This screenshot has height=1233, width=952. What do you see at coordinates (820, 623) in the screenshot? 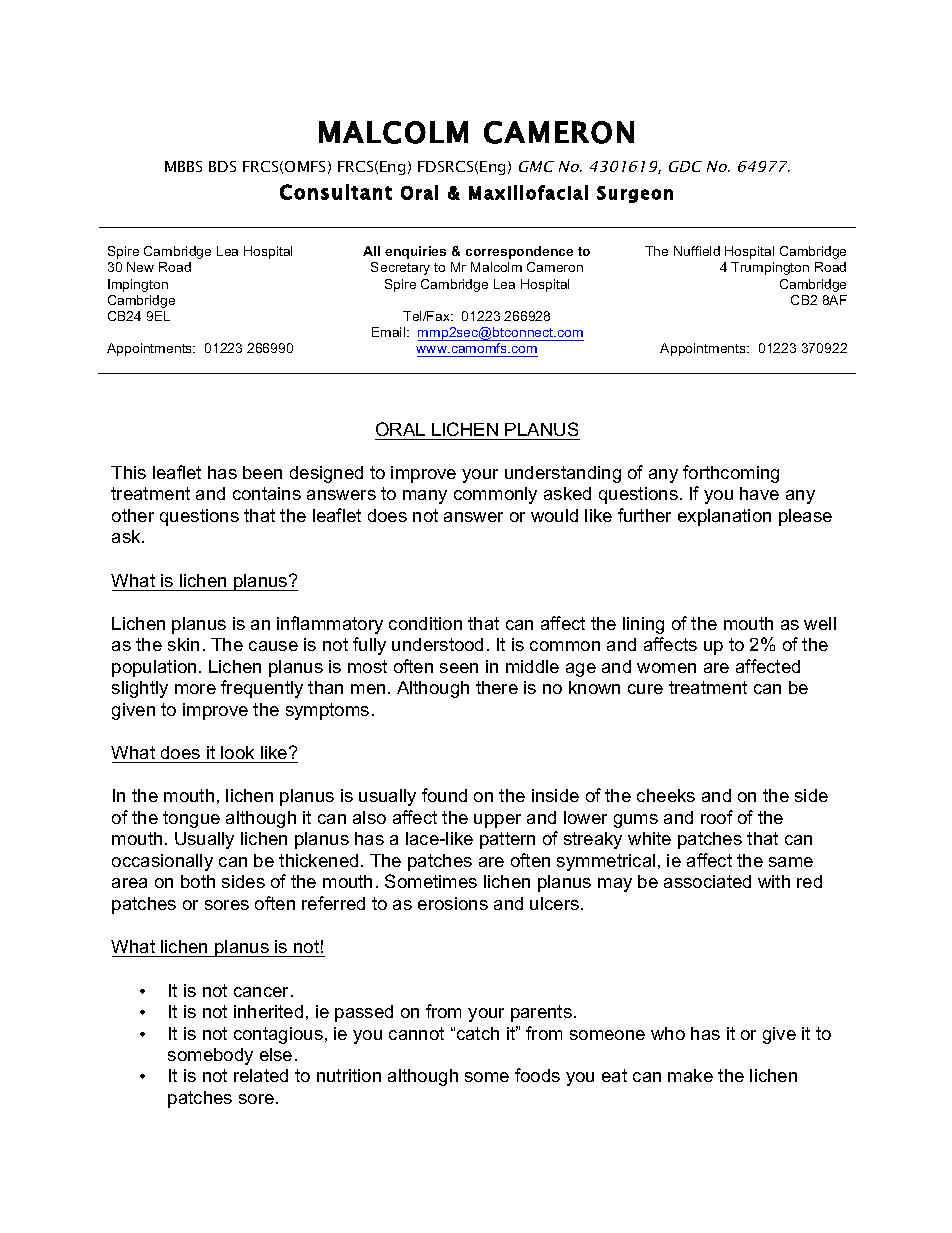
I see `well` at bounding box center [820, 623].
